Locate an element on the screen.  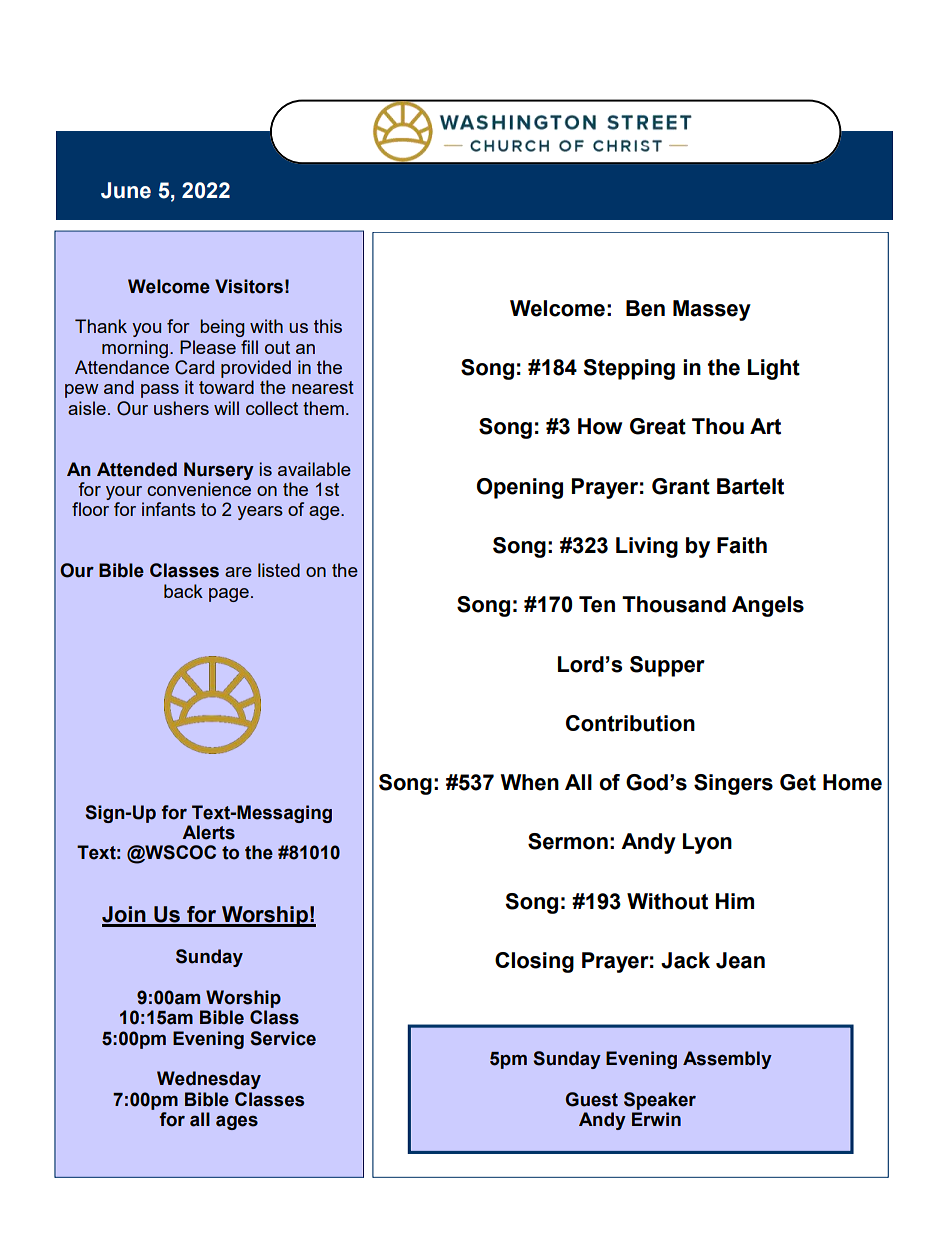
Wednesday is located at coordinates (209, 1080).
